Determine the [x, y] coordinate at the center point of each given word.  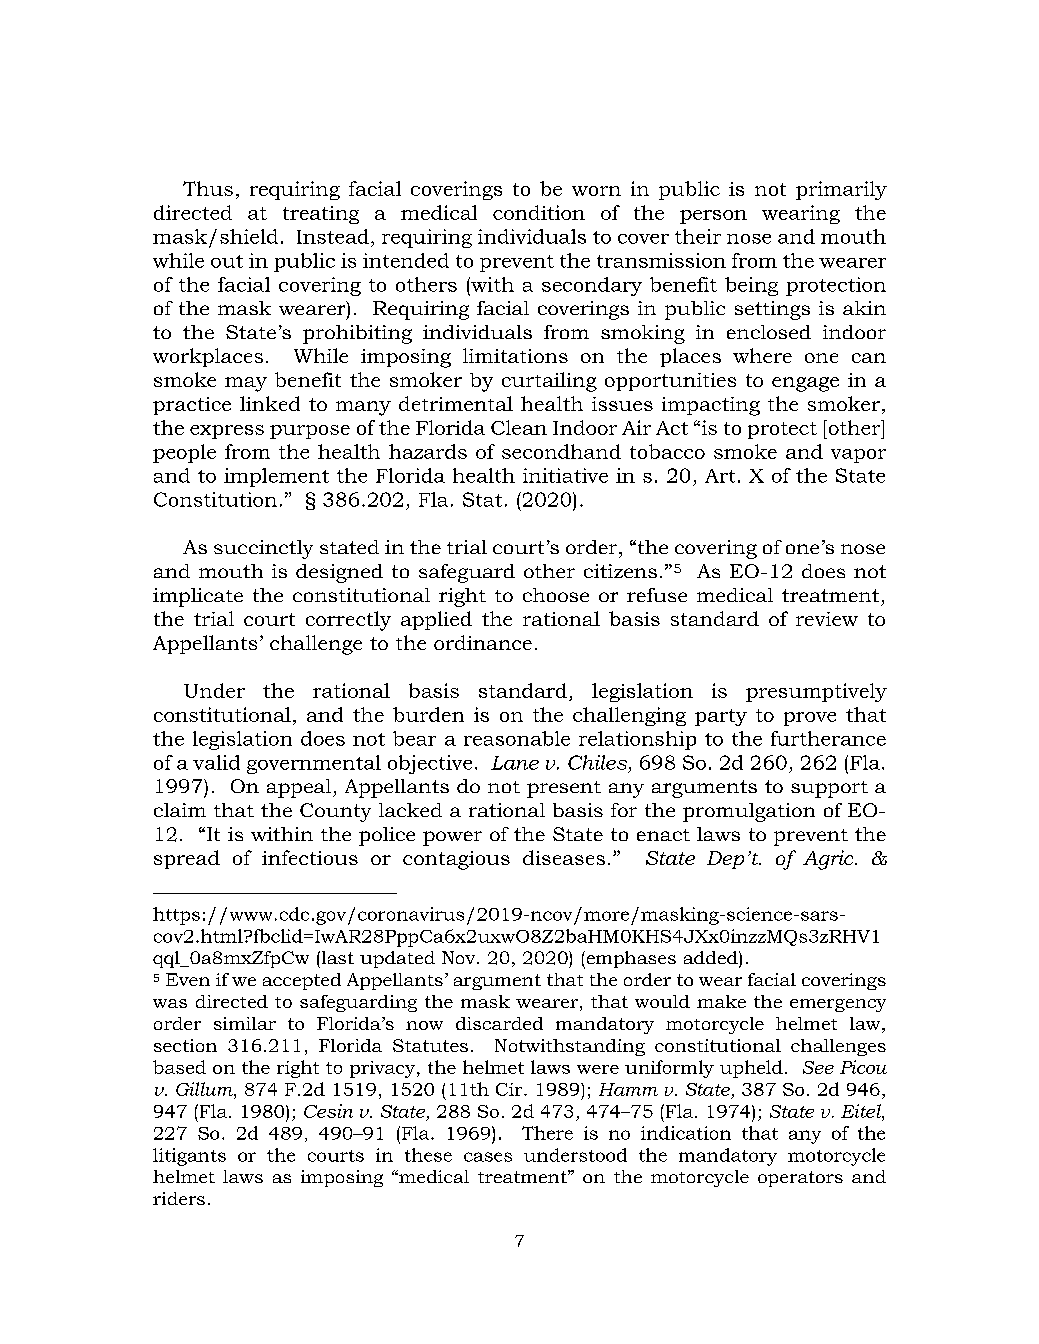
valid [216, 762]
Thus [208, 188]
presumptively [816, 692]
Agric [829, 860]
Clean [519, 427]
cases [488, 1157]
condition [539, 212]
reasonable [517, 738]
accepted [302, 981]
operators [800, 1179]
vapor [858, 456]
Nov [460, 957]
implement [276, 477]
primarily [841, 190]
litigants [189, 1157]
